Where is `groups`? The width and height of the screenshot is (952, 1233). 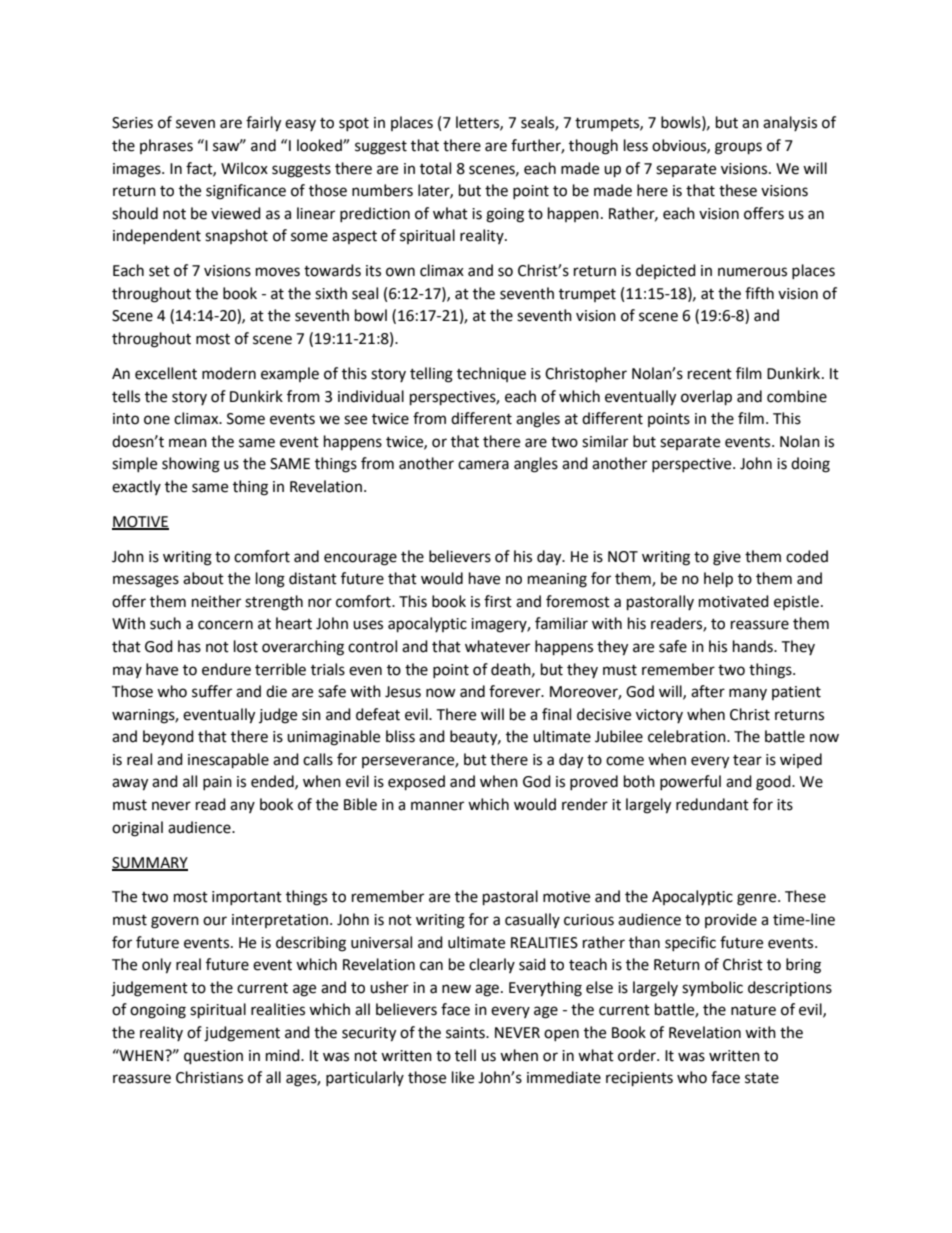 groups is located at coordinates (738, 148).
